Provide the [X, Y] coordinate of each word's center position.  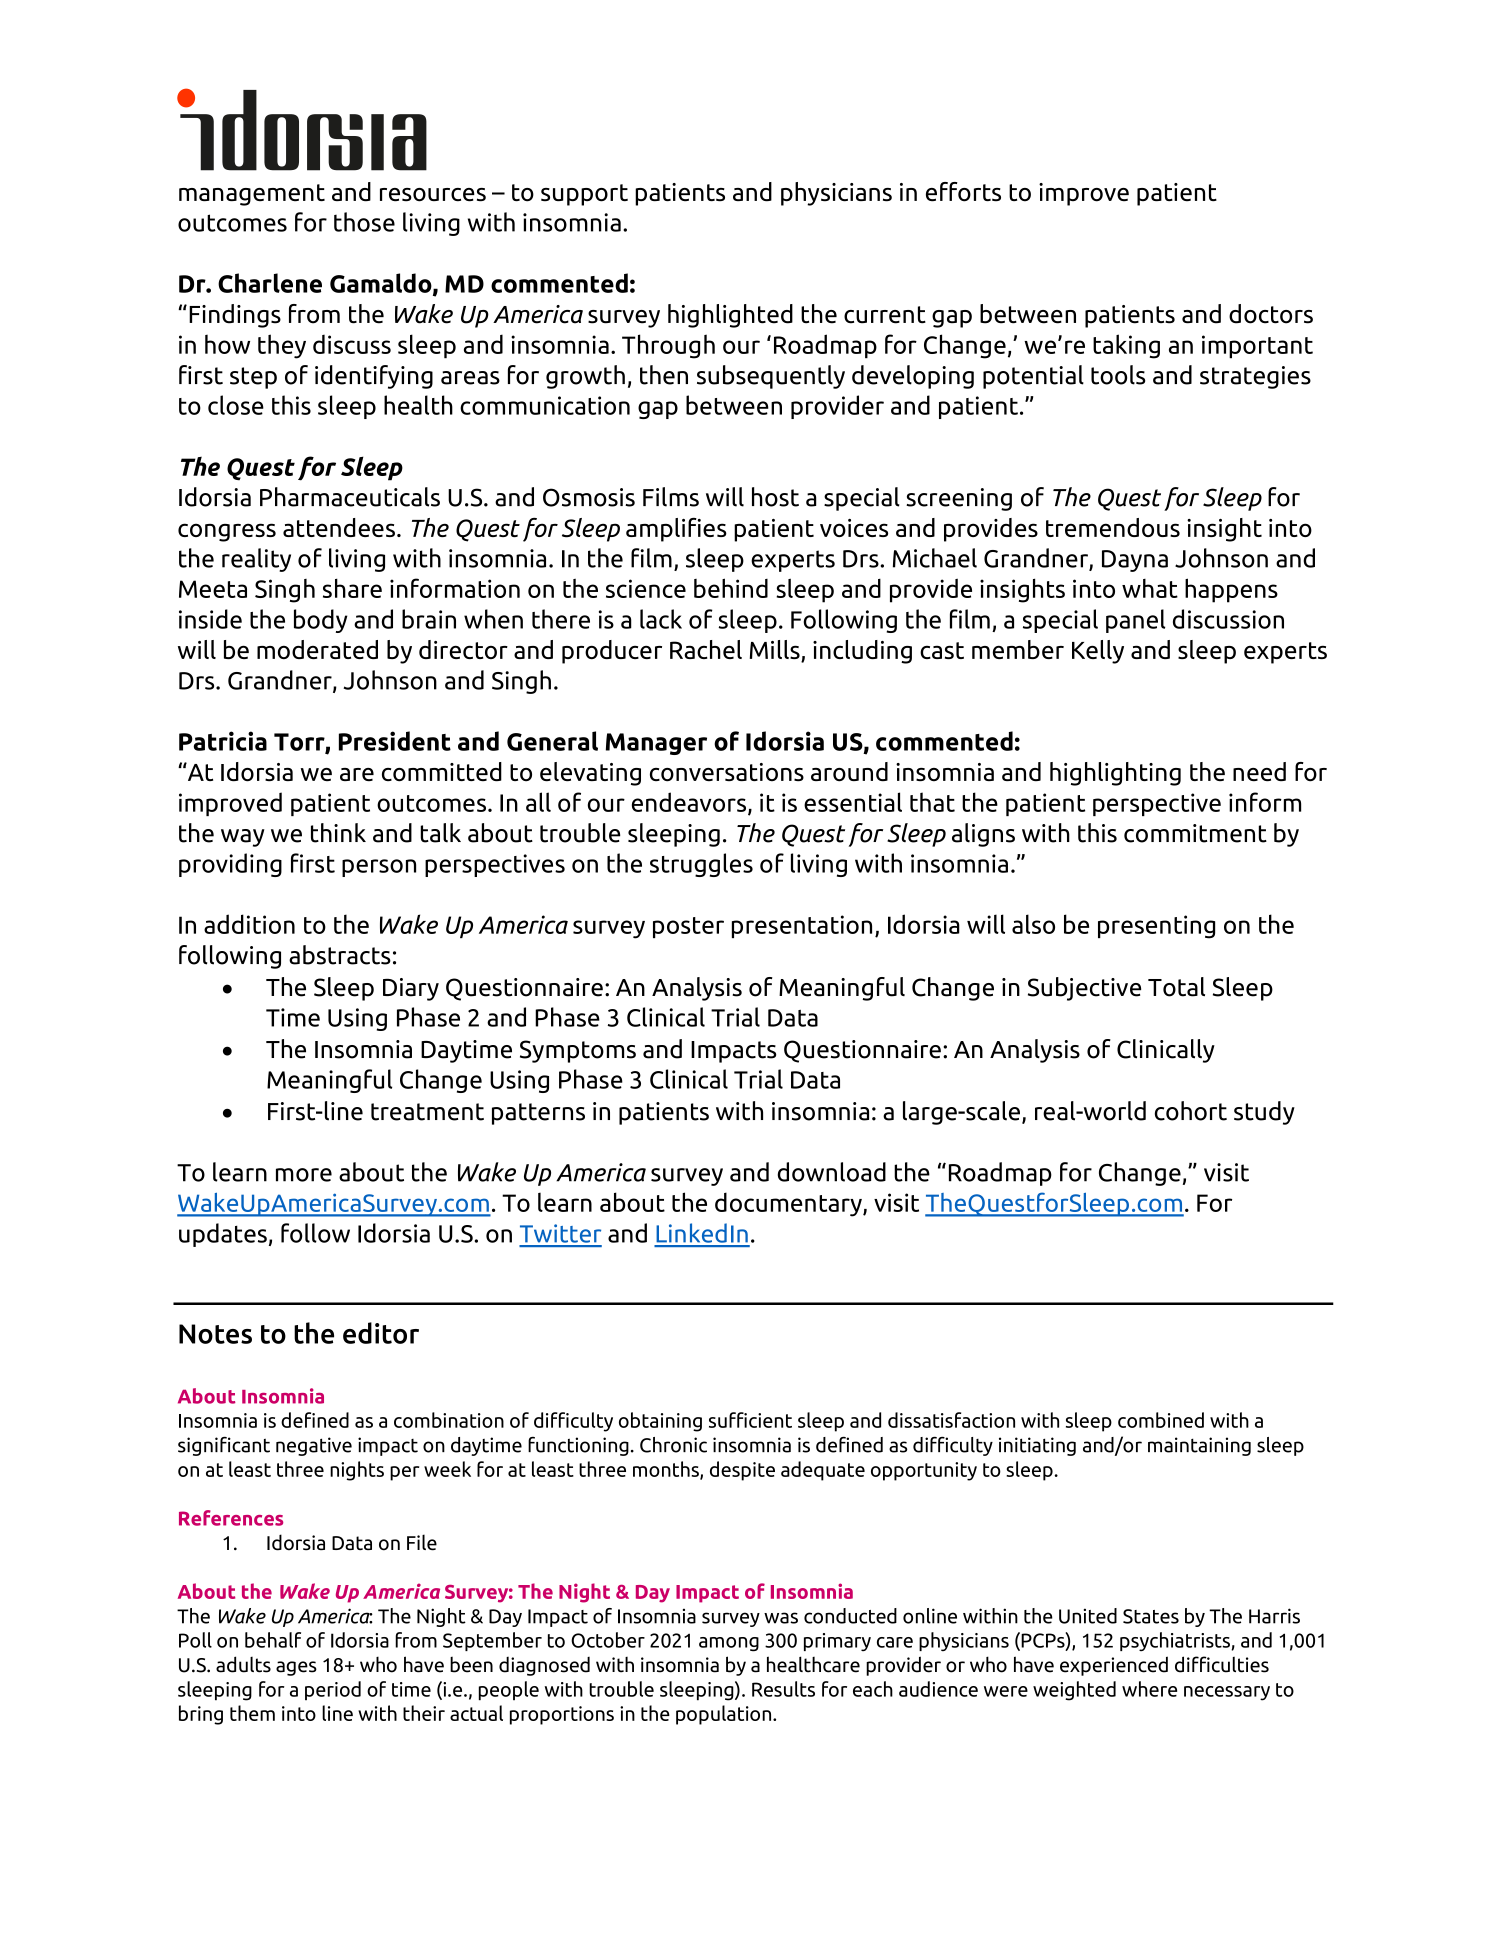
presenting [1156, 927]
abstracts [340, 955]
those [364, 222]
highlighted [730, 316]
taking [1126, 346]
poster [688, 927]
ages [296, 1668]
